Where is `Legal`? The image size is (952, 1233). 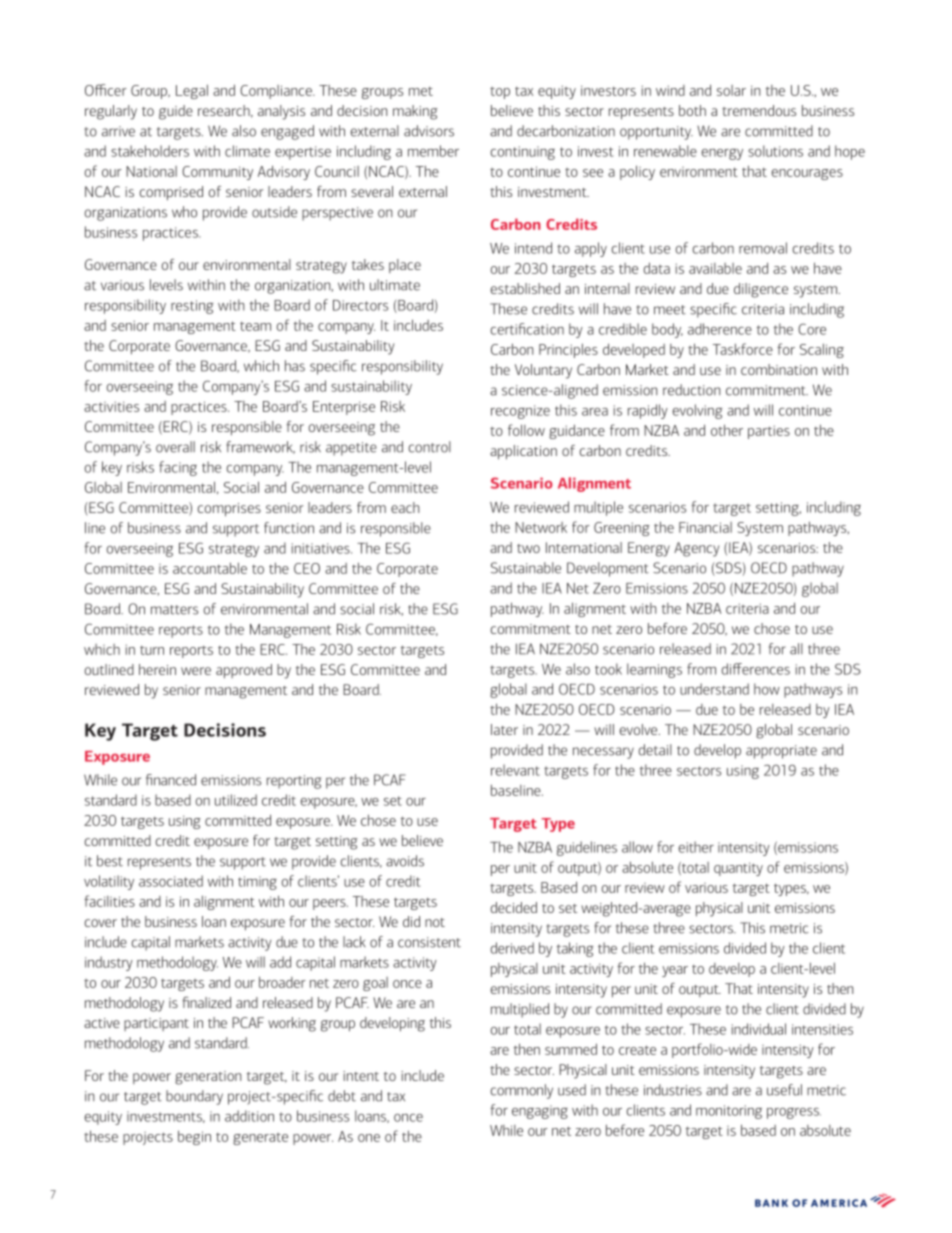
Legal is located at coordinates (192, 91).
